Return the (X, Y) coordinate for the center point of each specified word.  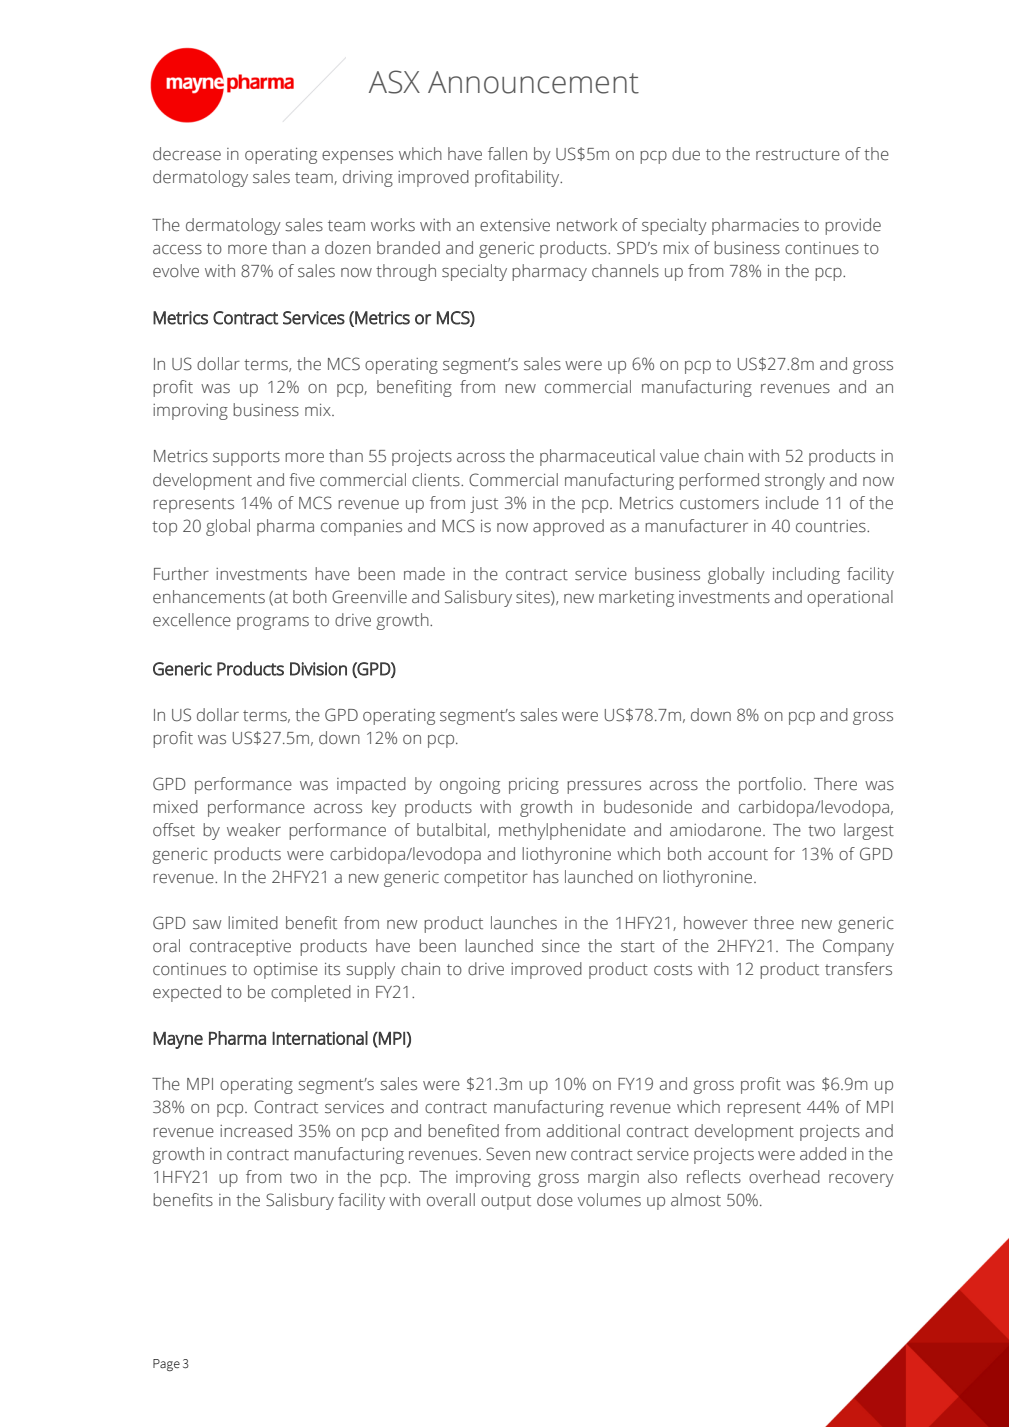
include (792, 503)
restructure (798, 155)
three (774, 923)
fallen (507, 154)
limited (253, 923)
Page (166, 1365)
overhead (784, 1177)
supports (246, 458)
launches (524, 923)
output (506, 1202)
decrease (187, 154)
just (484, 505)
